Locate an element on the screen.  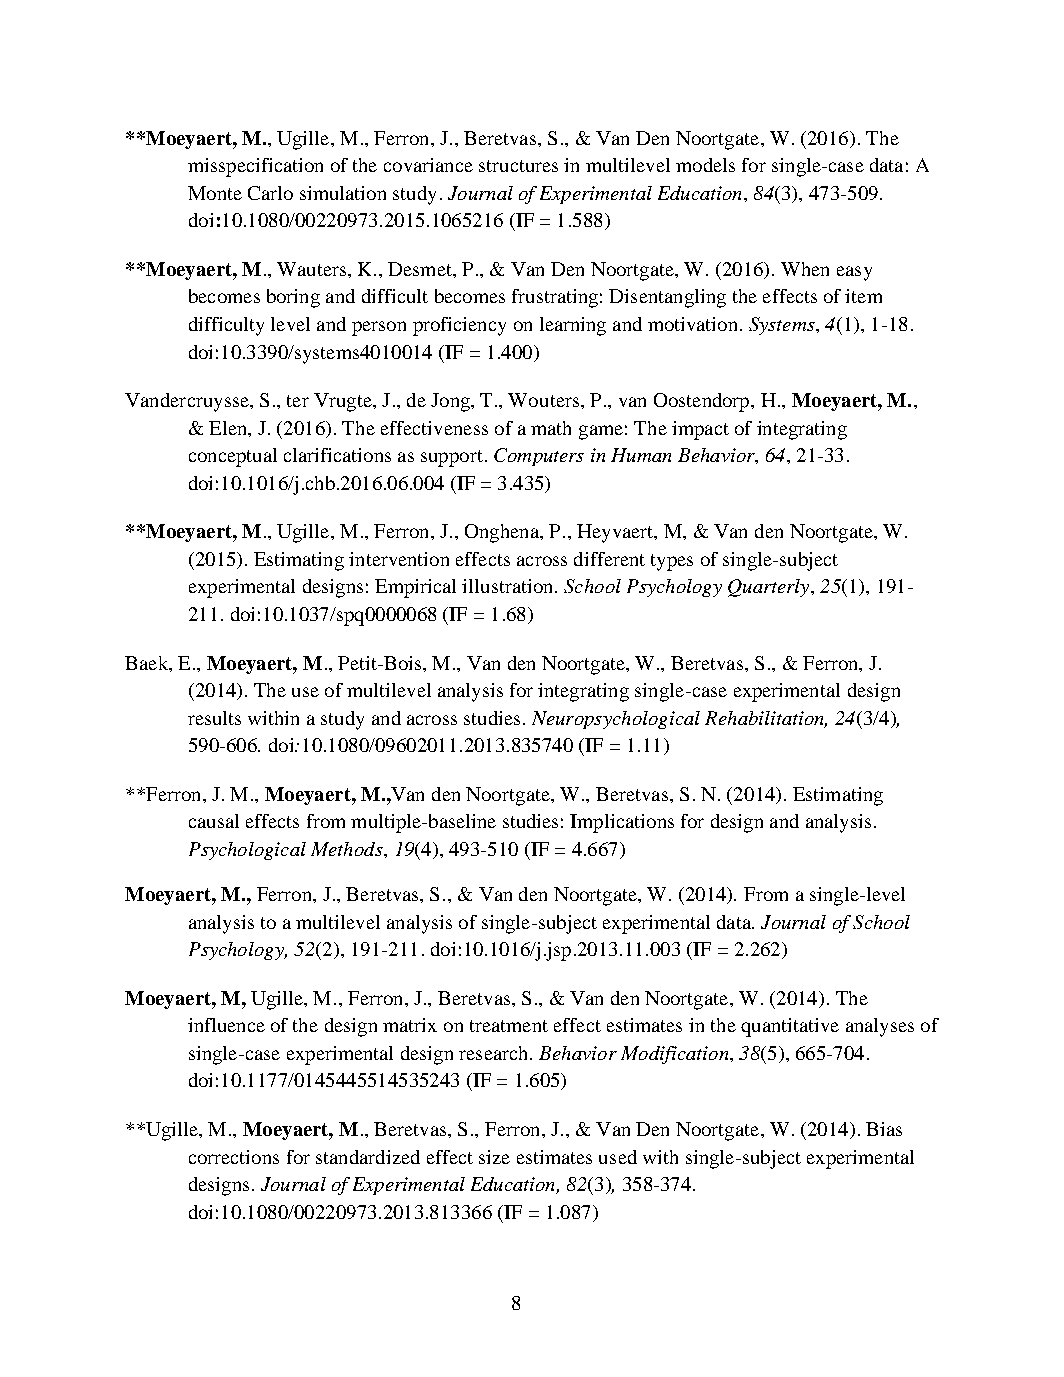
corrections is located at coordinates (234, 1157).
